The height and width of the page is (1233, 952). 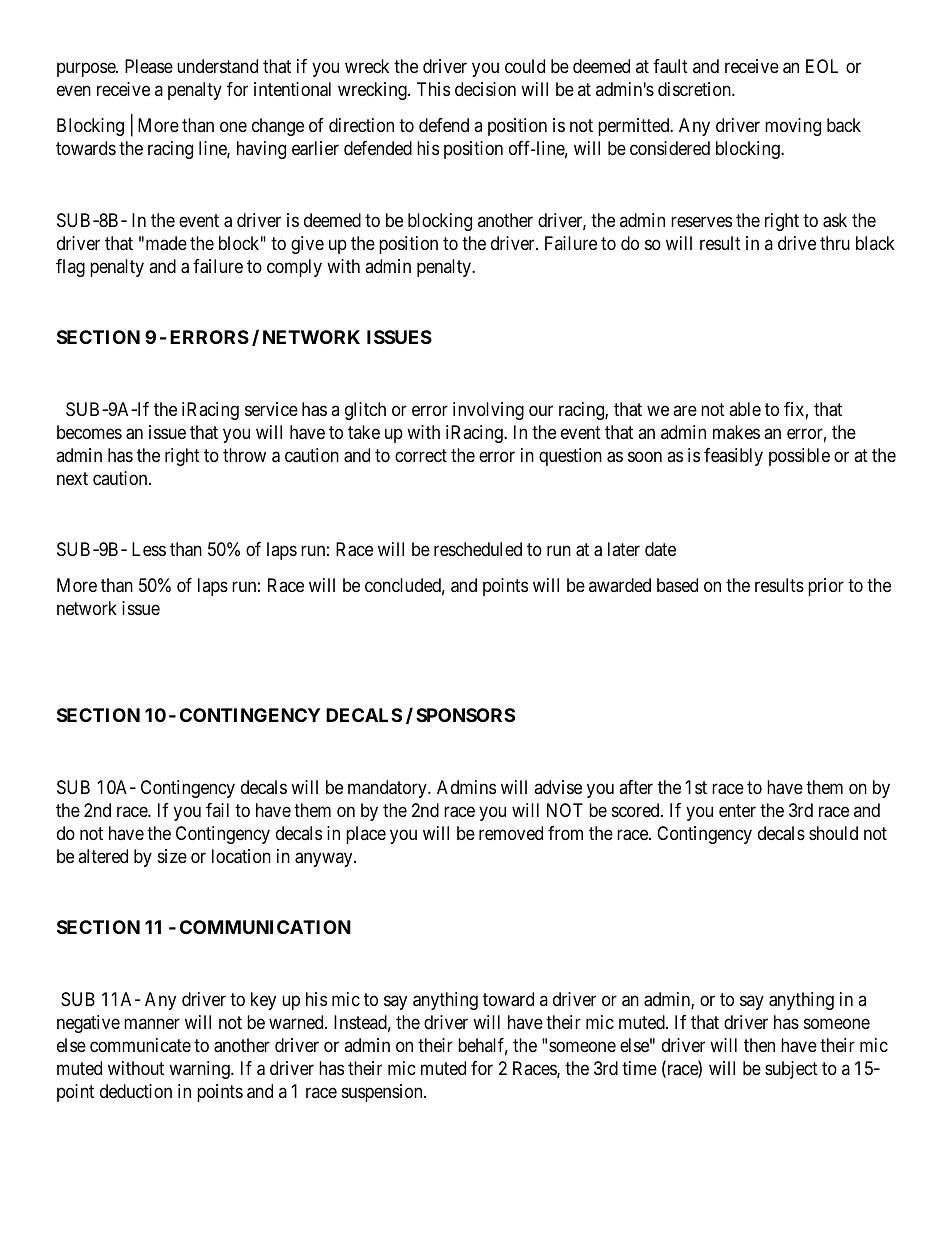 What do you see at coordinates (485, 89) in the page?
I see `decision` at bounding box center [485, 89].
